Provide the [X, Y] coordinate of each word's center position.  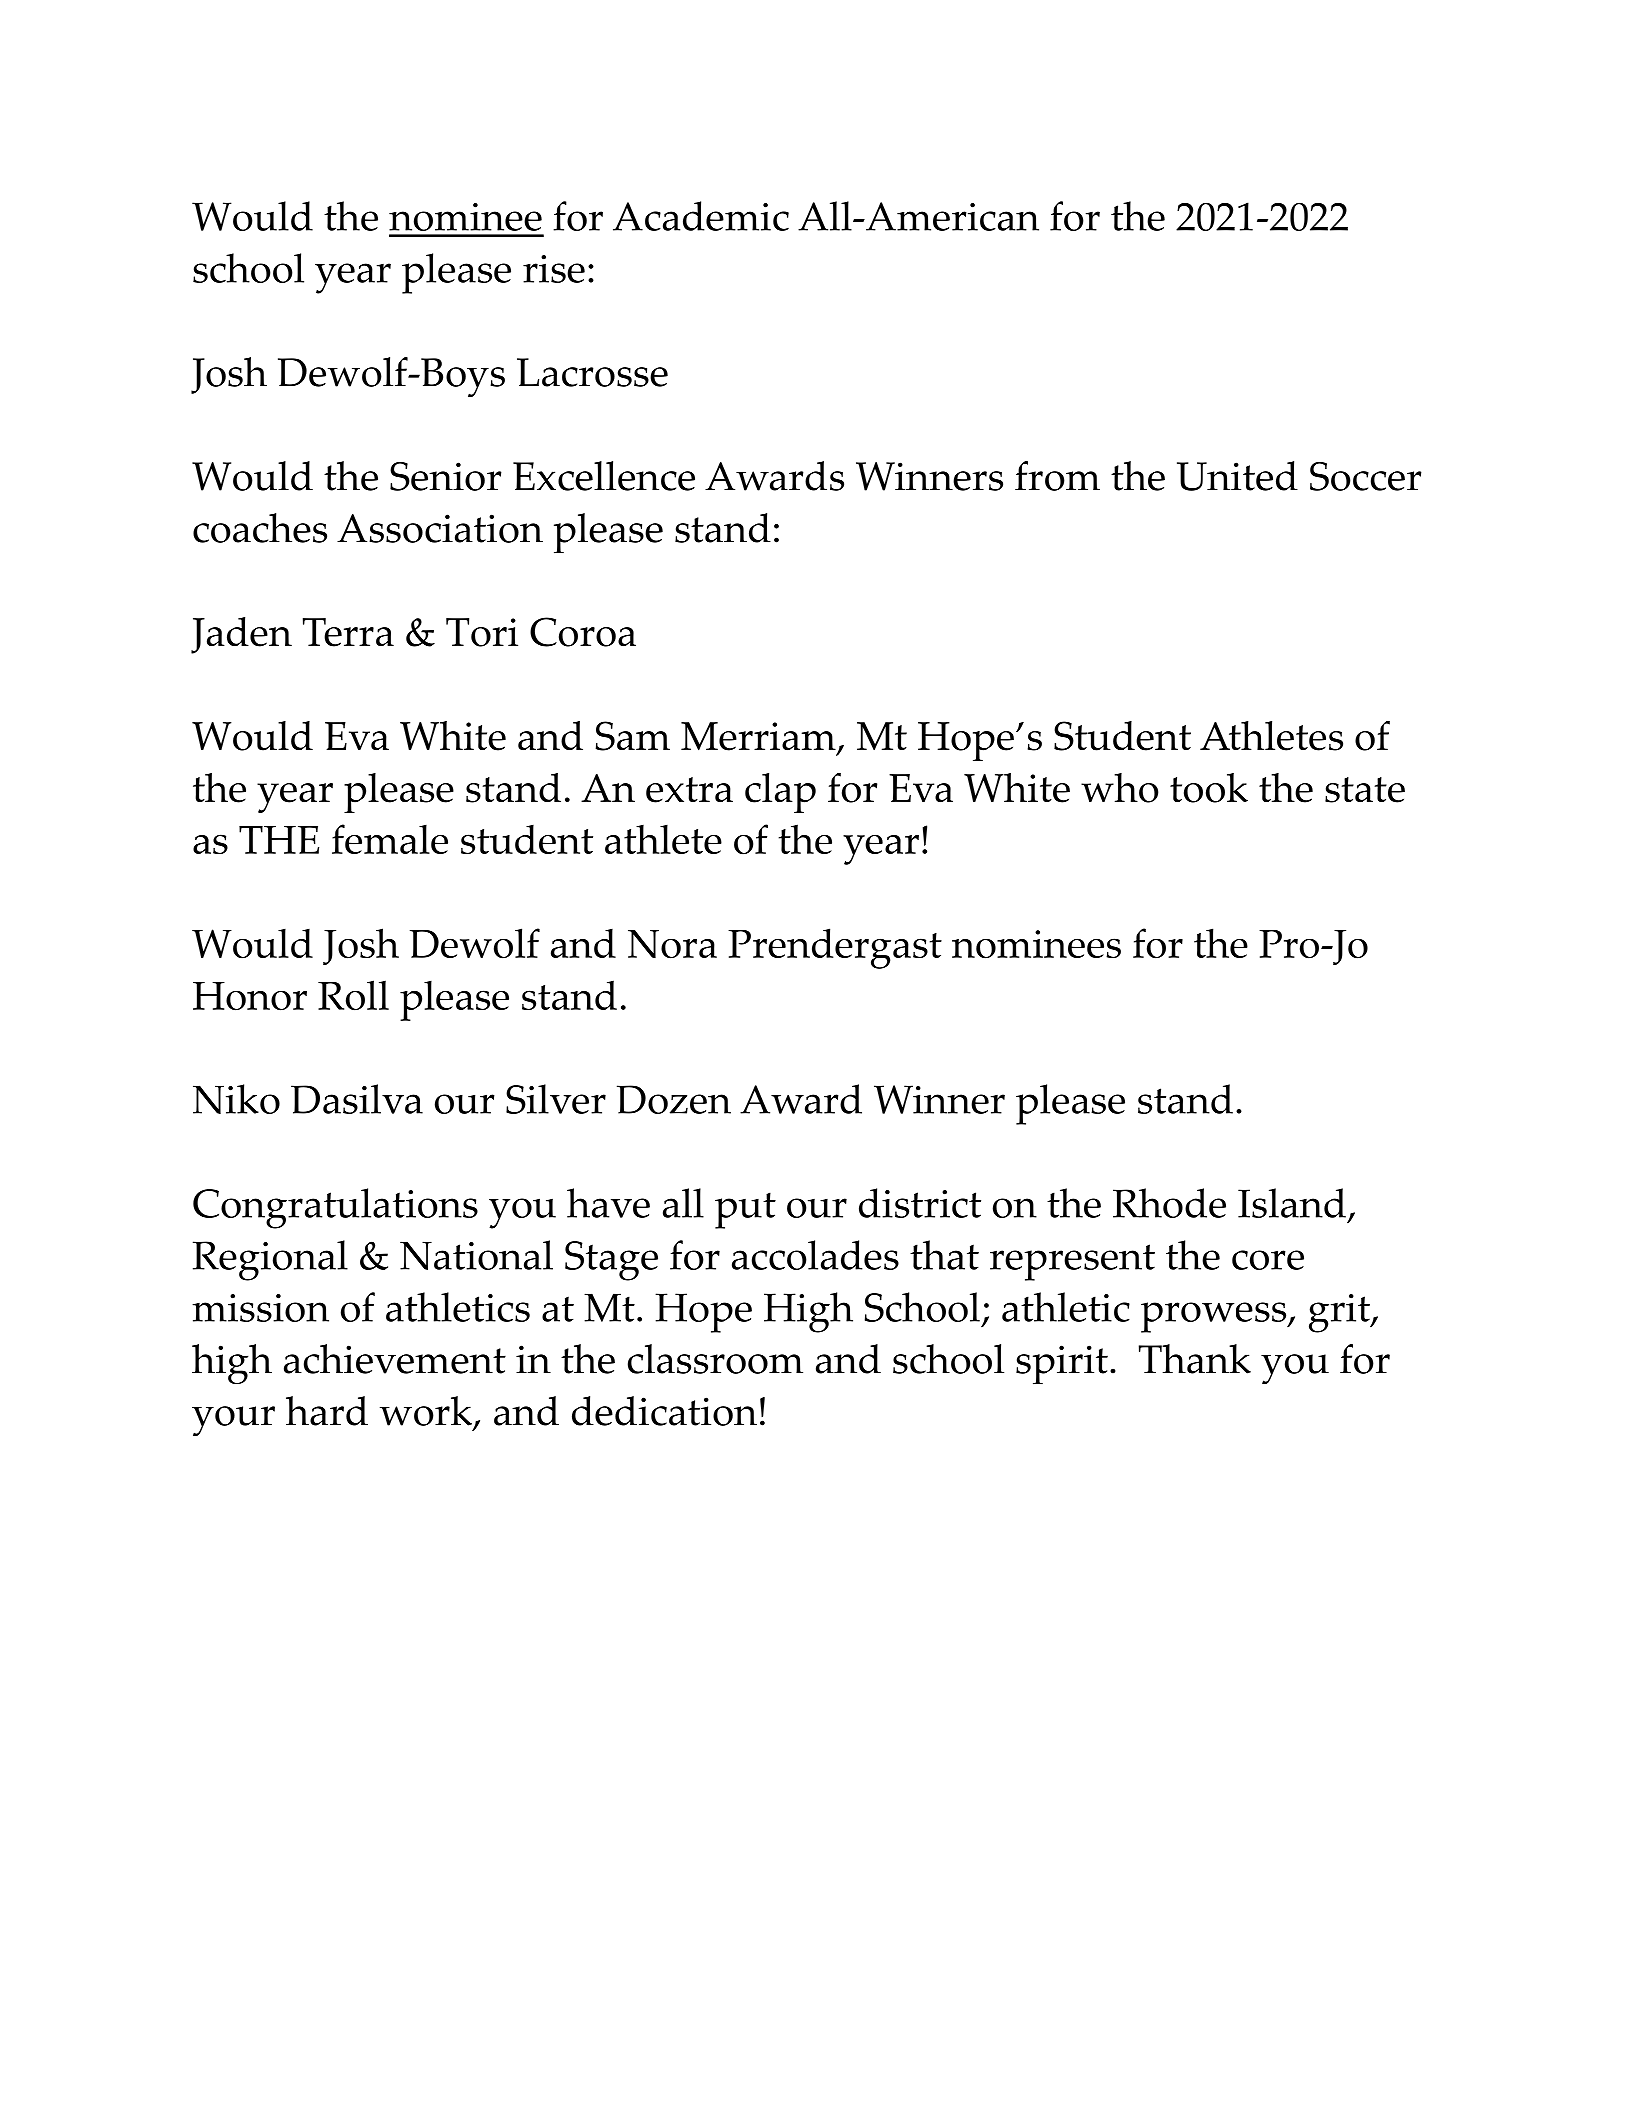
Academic [701, 216]
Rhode [1169, 1203]
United [1237, 476]
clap [780, 793]
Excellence [604, 476]
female [390, 839]
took [1209, 788]
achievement [395, 1359]
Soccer [1366, 476]
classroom [715, 1359]
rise [554, 269]
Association [440, 528]
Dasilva [357, 1099]
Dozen [674, 1099]
